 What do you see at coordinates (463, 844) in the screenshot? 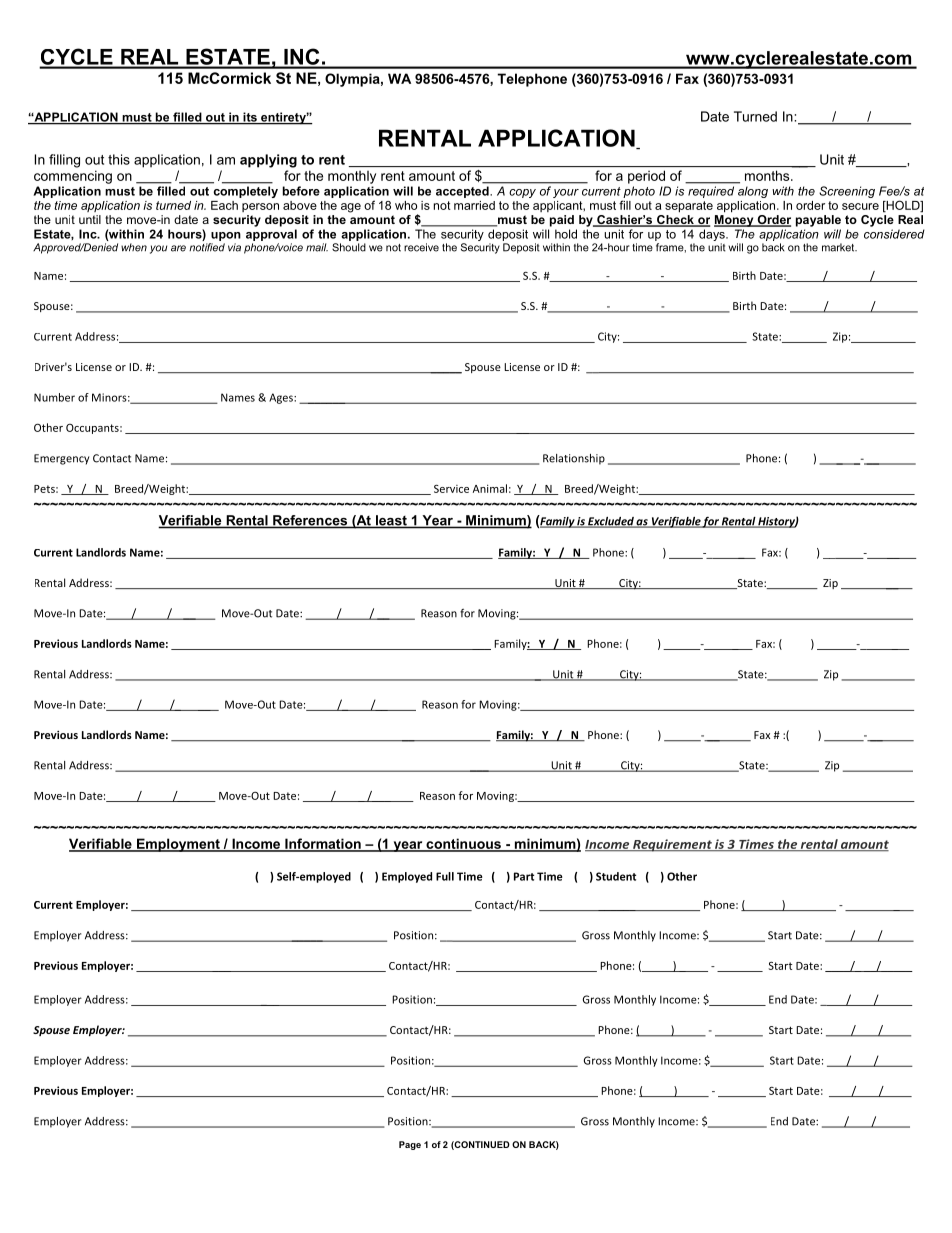
I see `continuous` at bounding box center [463, 844].
